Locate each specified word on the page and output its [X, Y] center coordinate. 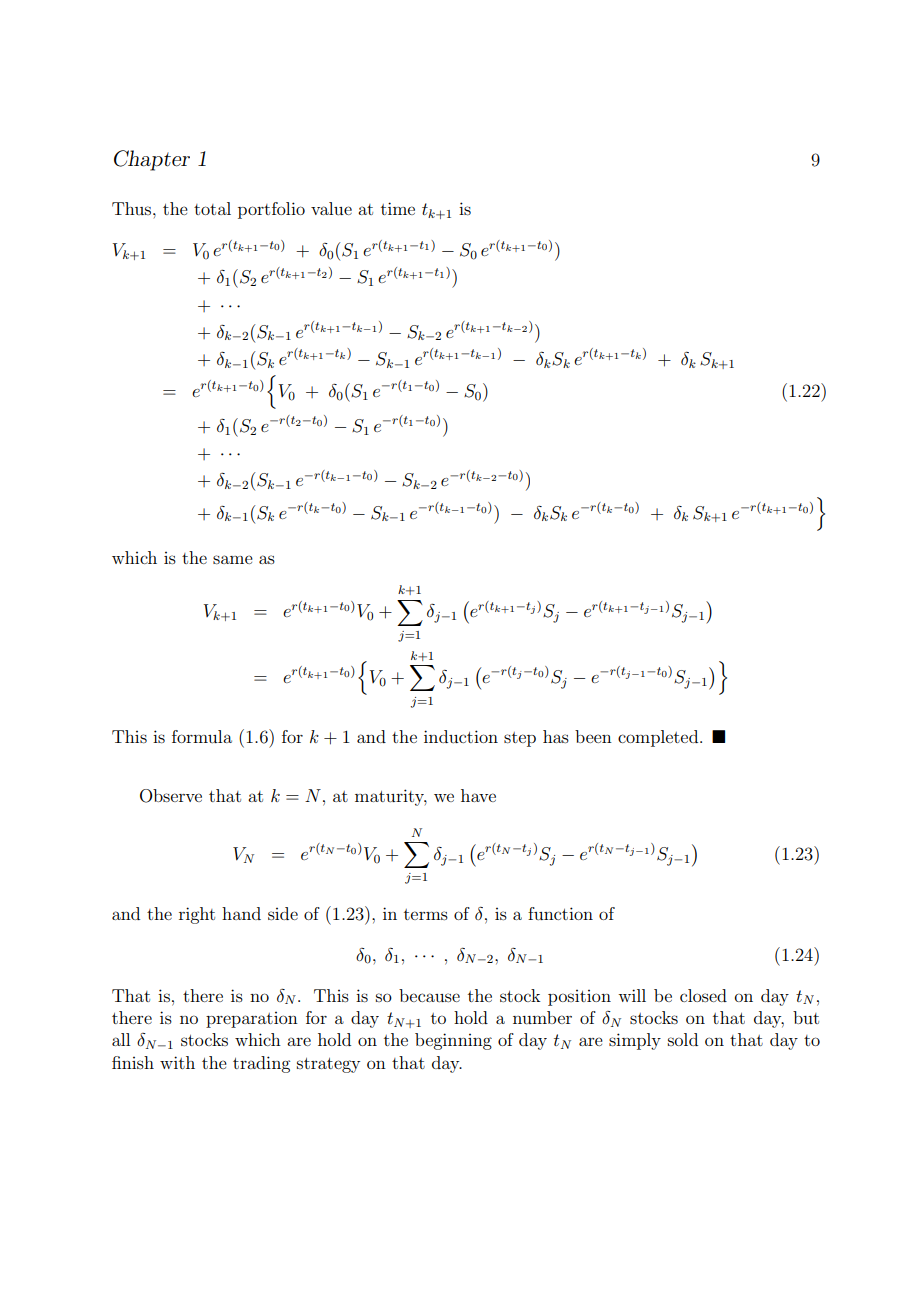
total [212, 208]
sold [683, 1039]
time [398, 208]
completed [659, 738]
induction [461, 736]
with [177, 1062]
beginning [453, 1041]
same [233, 559]
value [331, 208]
